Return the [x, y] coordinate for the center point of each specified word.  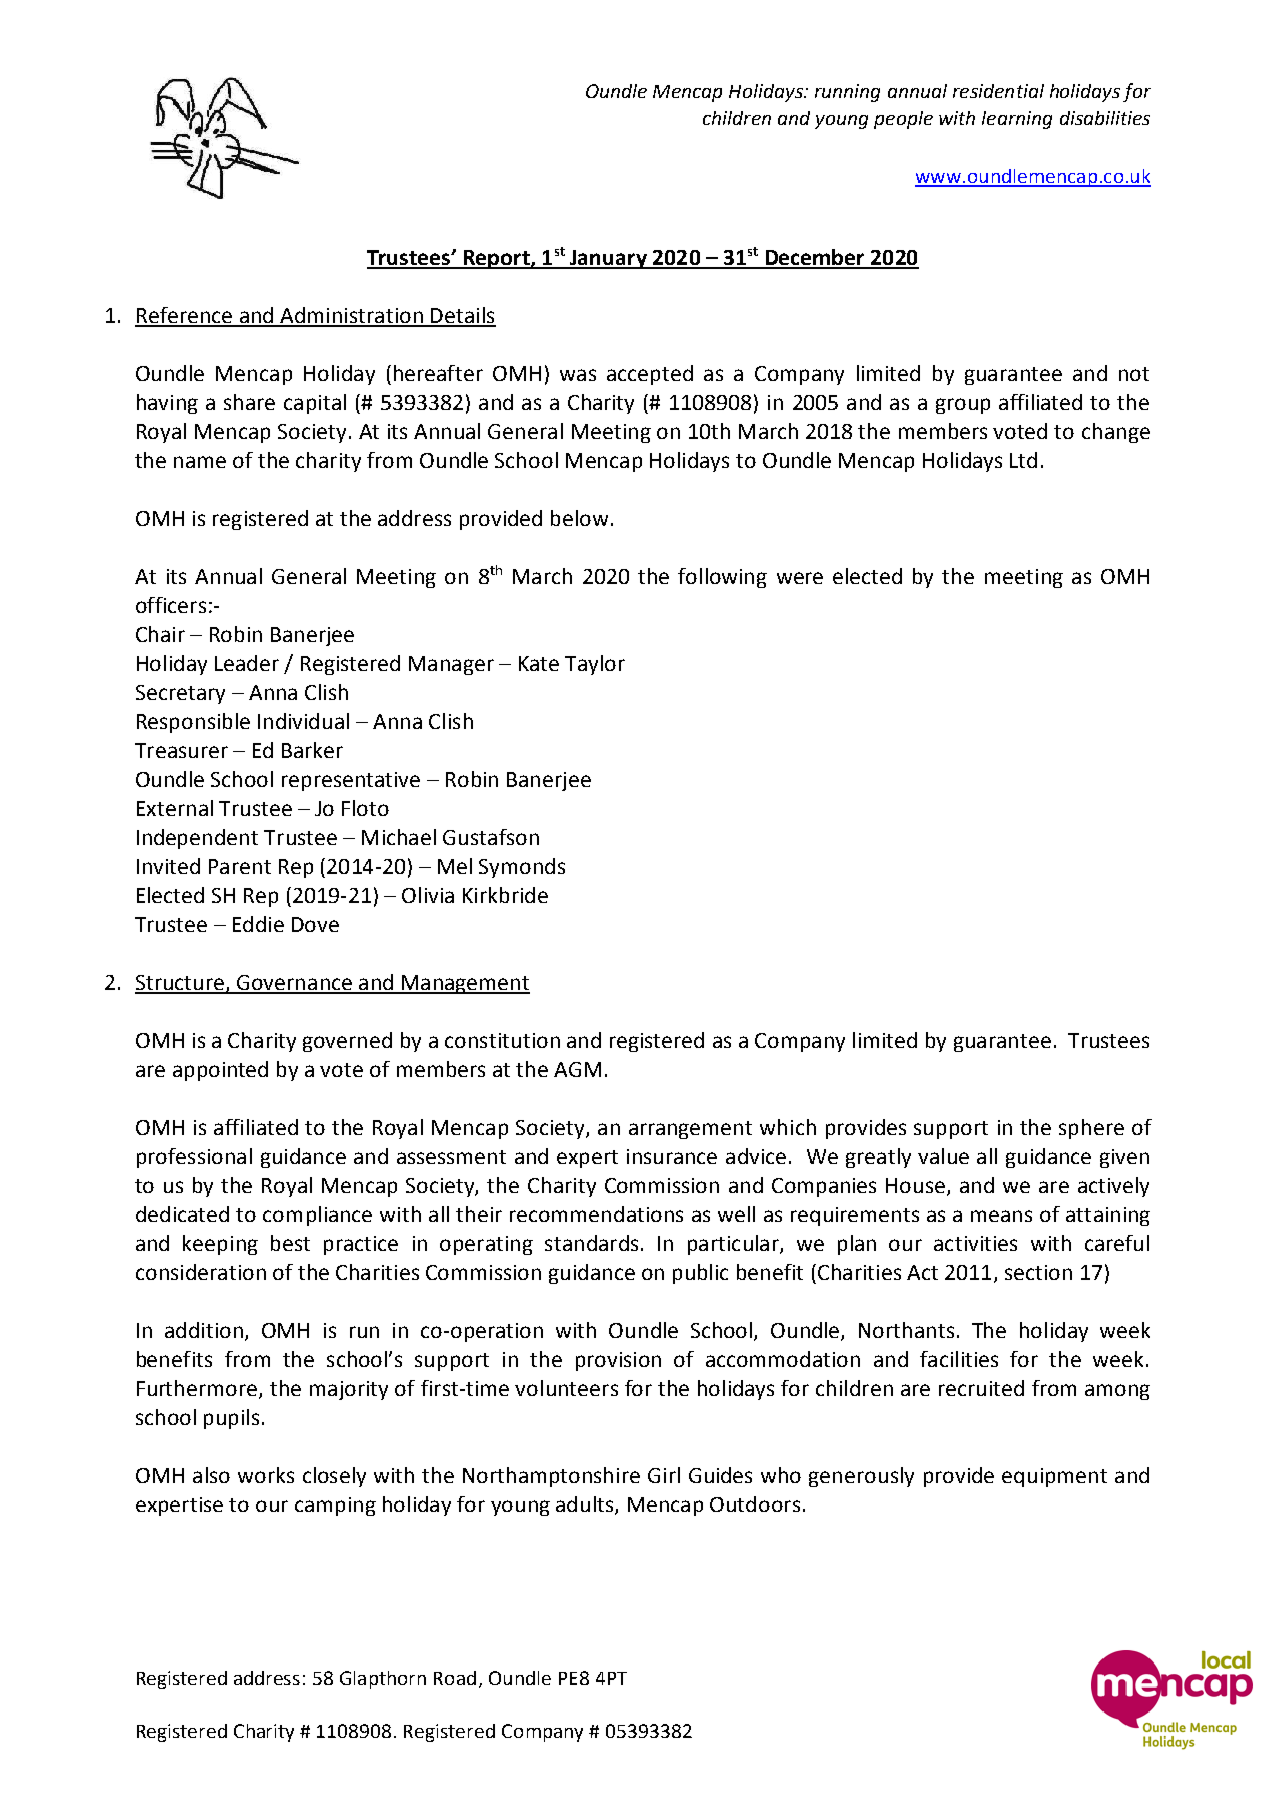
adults [586, 1505]
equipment [1054, 1477]
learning [1017, 120]
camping [335, 1506]
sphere [1091, 1129]
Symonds [522, 868]
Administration [351, 316]
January [608, 259]
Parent [240, 866]
